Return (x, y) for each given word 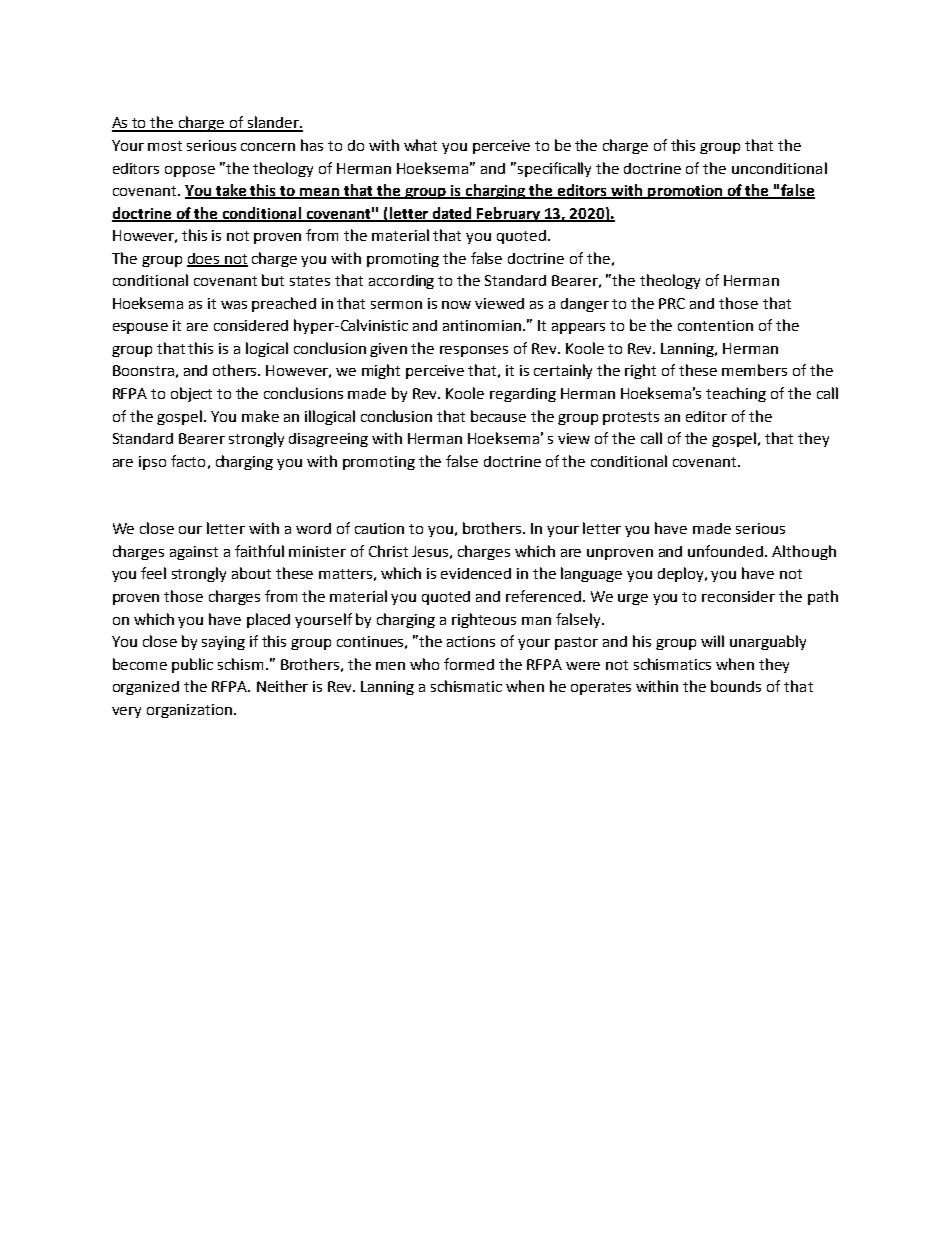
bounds (736, 686)
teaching (736, 394)
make (260, 416)
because (498, 416)
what (420, 145)
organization (189, 711)
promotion (685, 192)
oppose (190, 171)
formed (469, 664)
